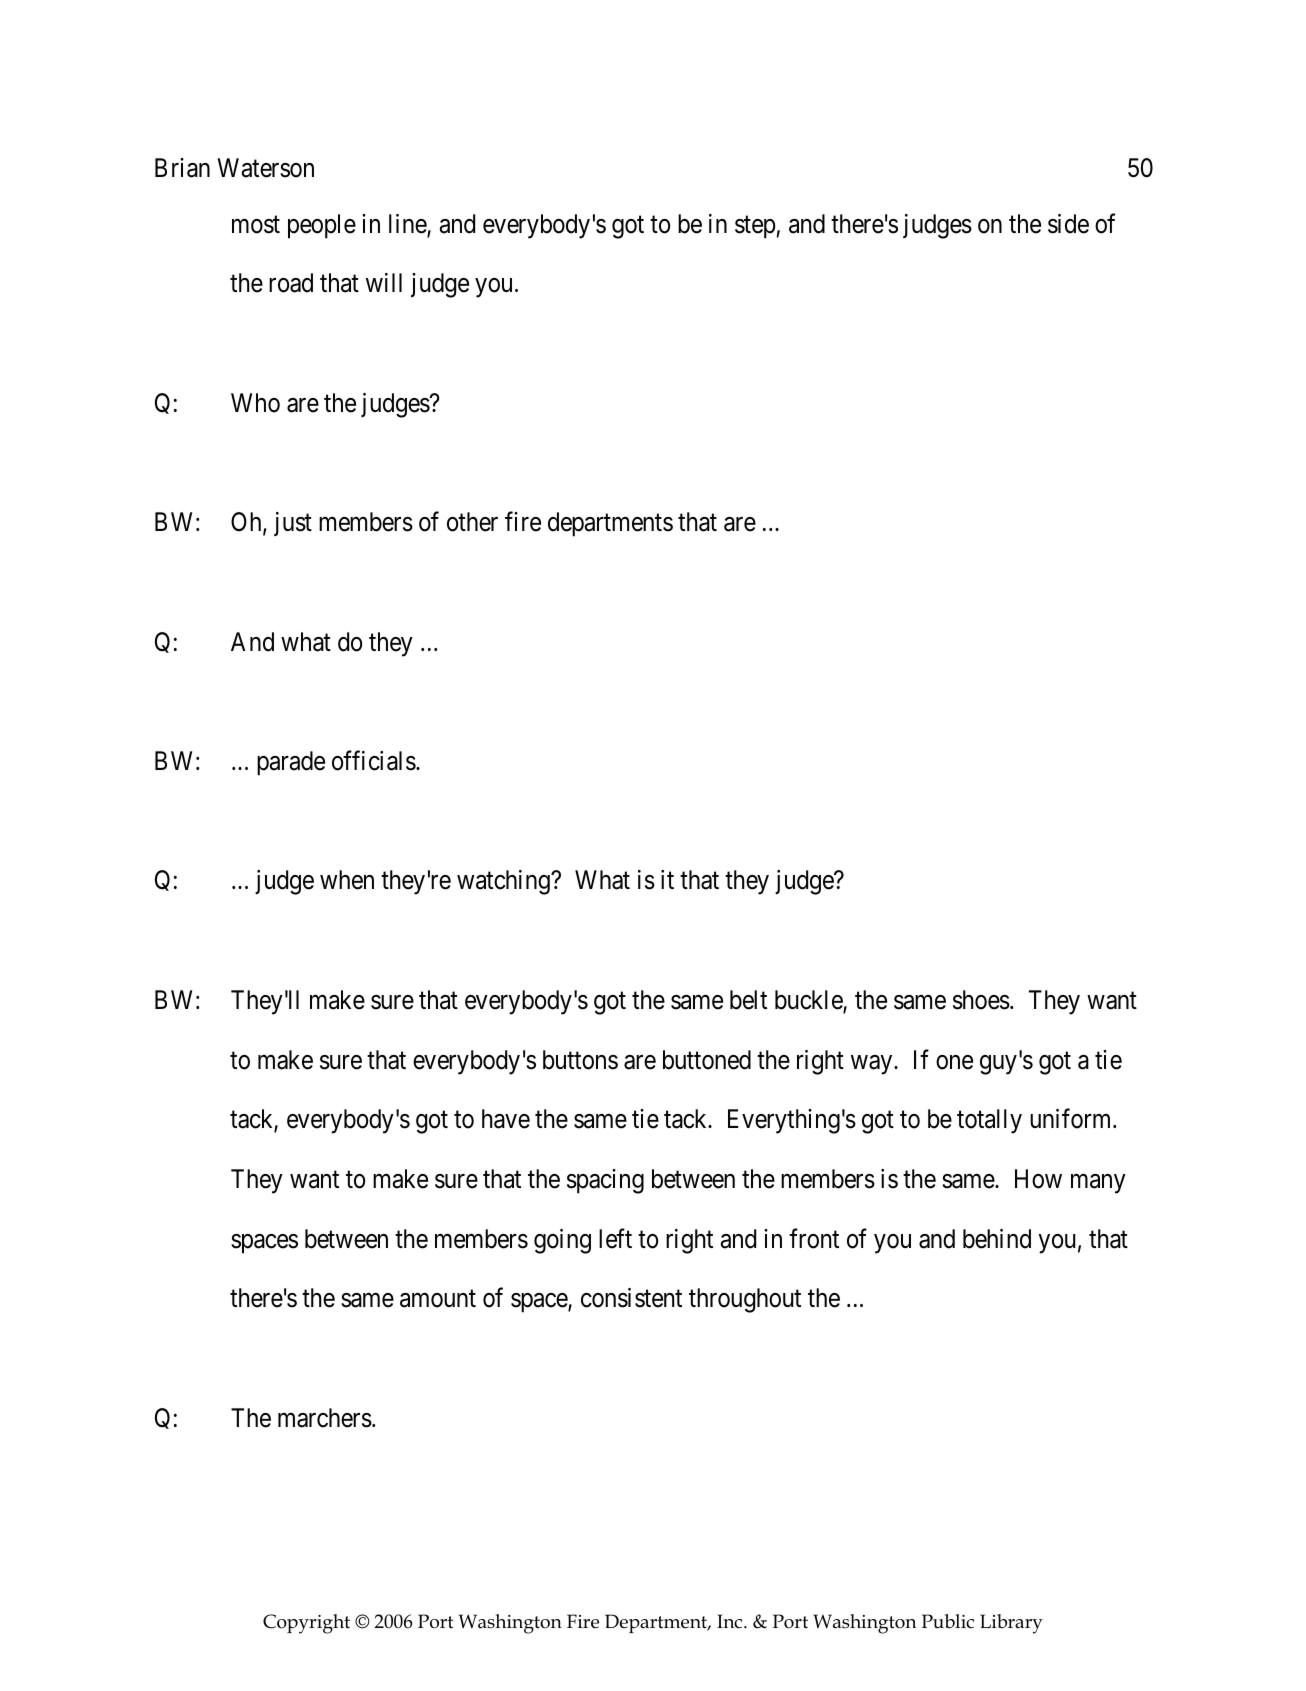  I want to click on people, so click(322, 226).
